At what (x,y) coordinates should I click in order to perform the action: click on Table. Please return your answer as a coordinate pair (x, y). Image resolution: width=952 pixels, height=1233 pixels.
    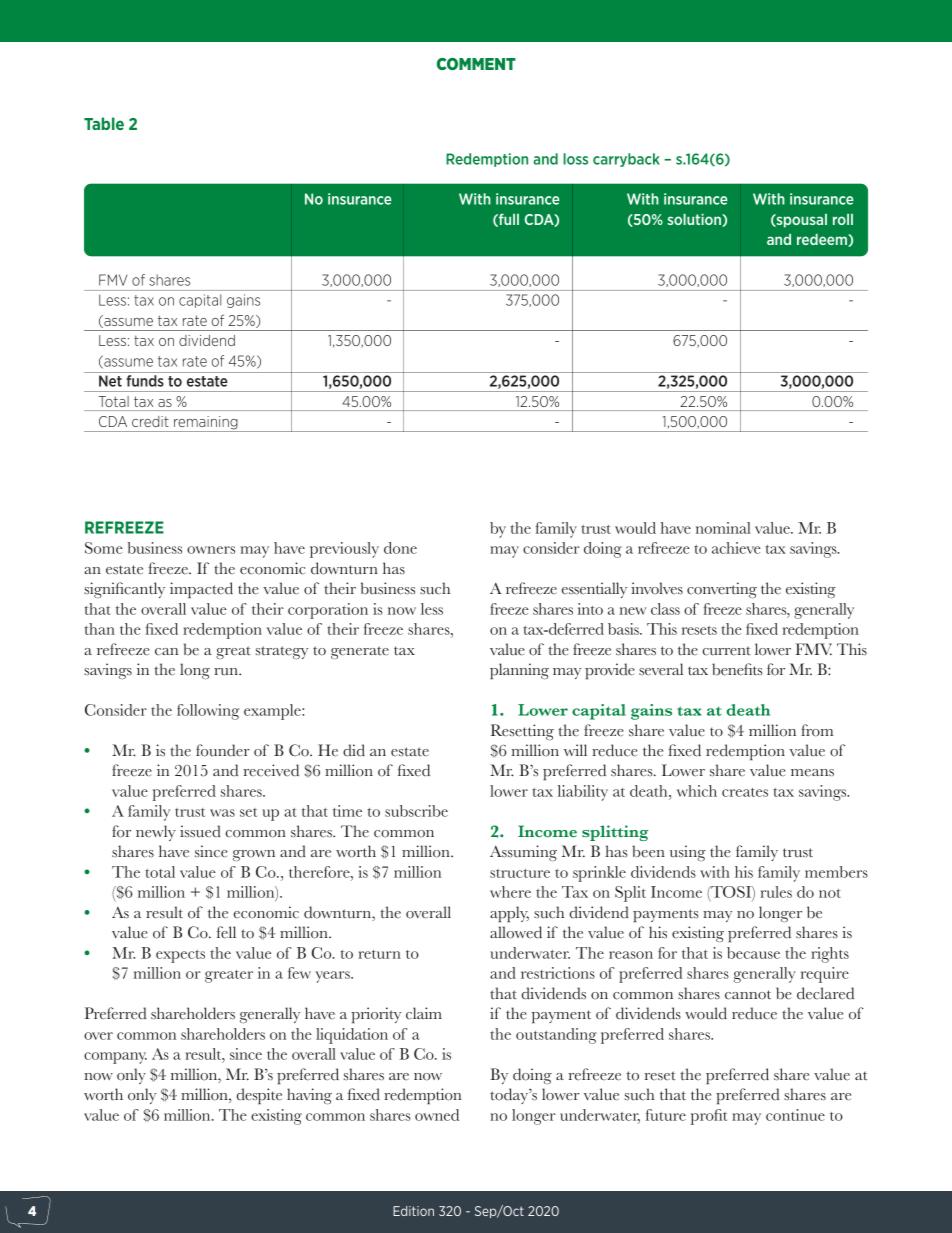
    Looking at the image, I should click on (104, 123).
